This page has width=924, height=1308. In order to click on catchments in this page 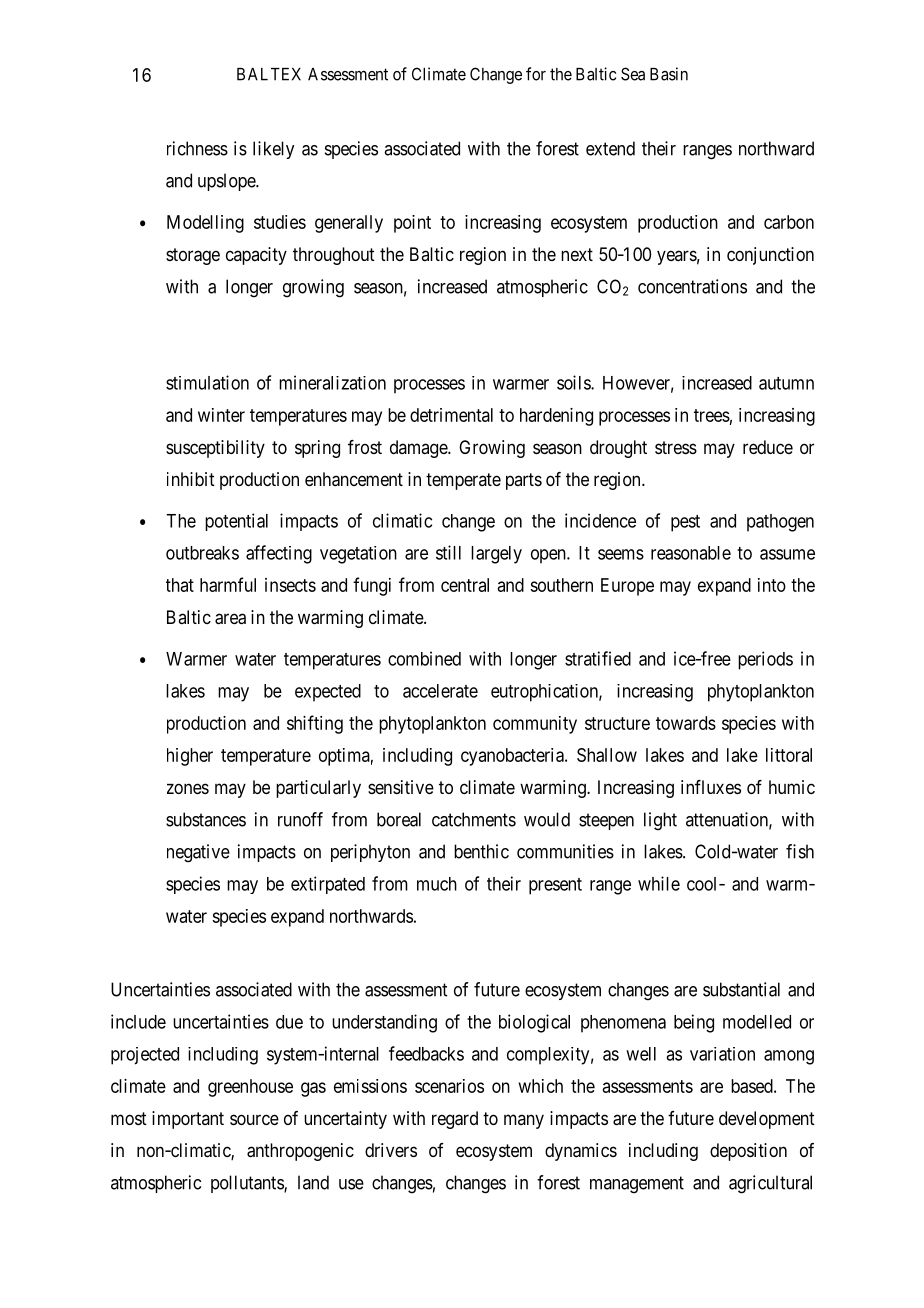, I will do `click(474, 819)`.
